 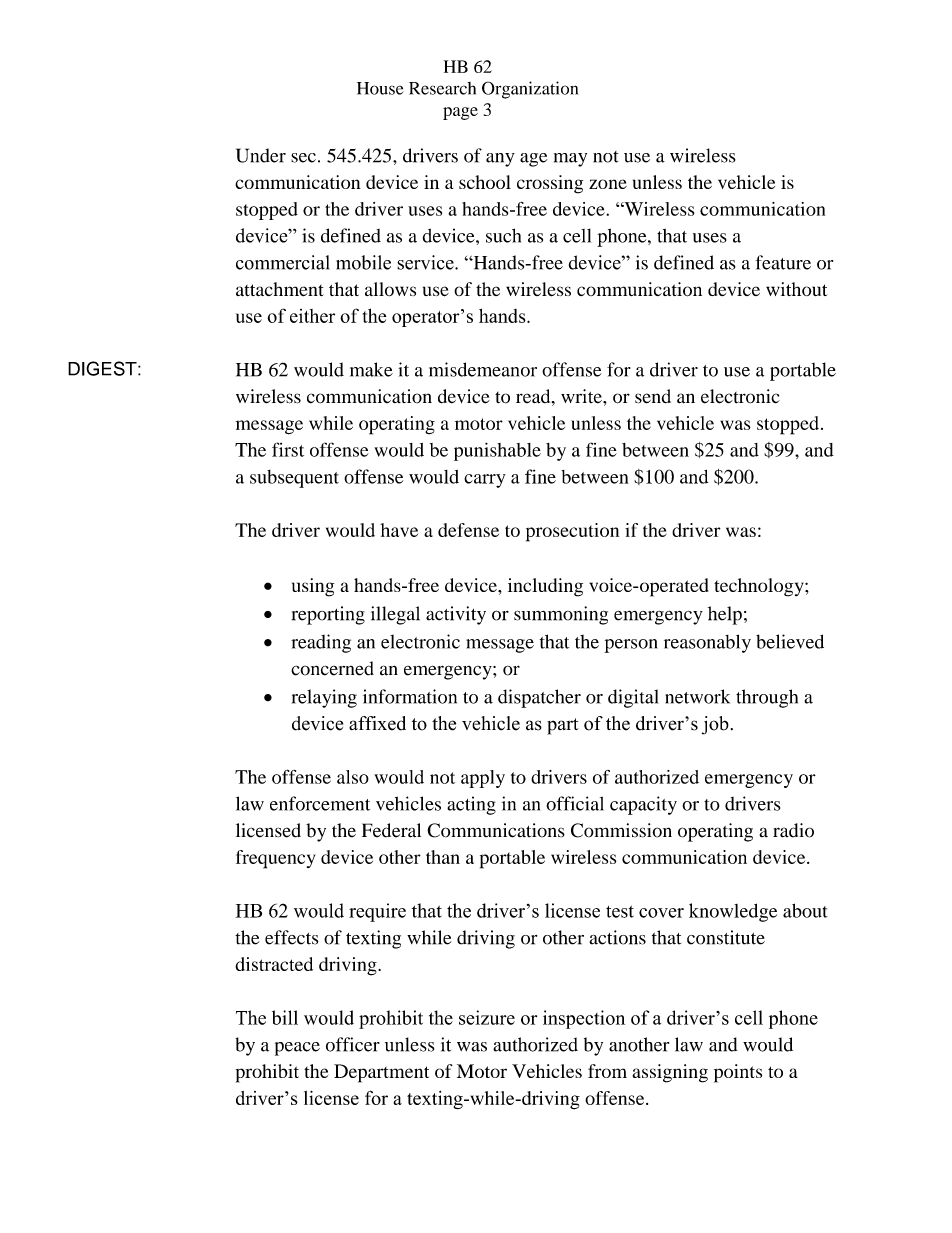 What do you see at coordinates (324, 698) in the image?
I see `relaying` at bounding box center [324, 698].
